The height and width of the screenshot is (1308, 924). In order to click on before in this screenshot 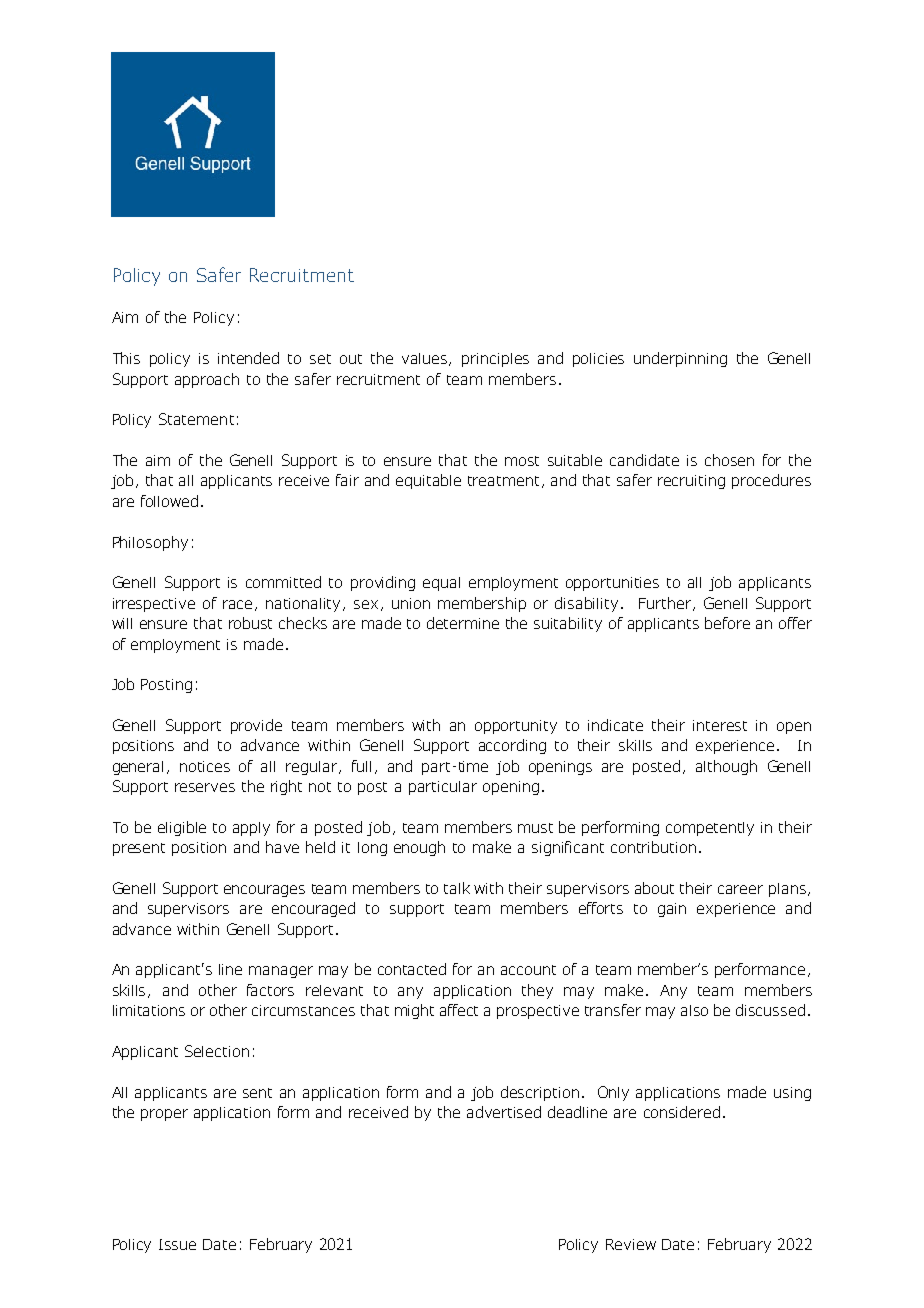, I will do `click(727, 623)`.
